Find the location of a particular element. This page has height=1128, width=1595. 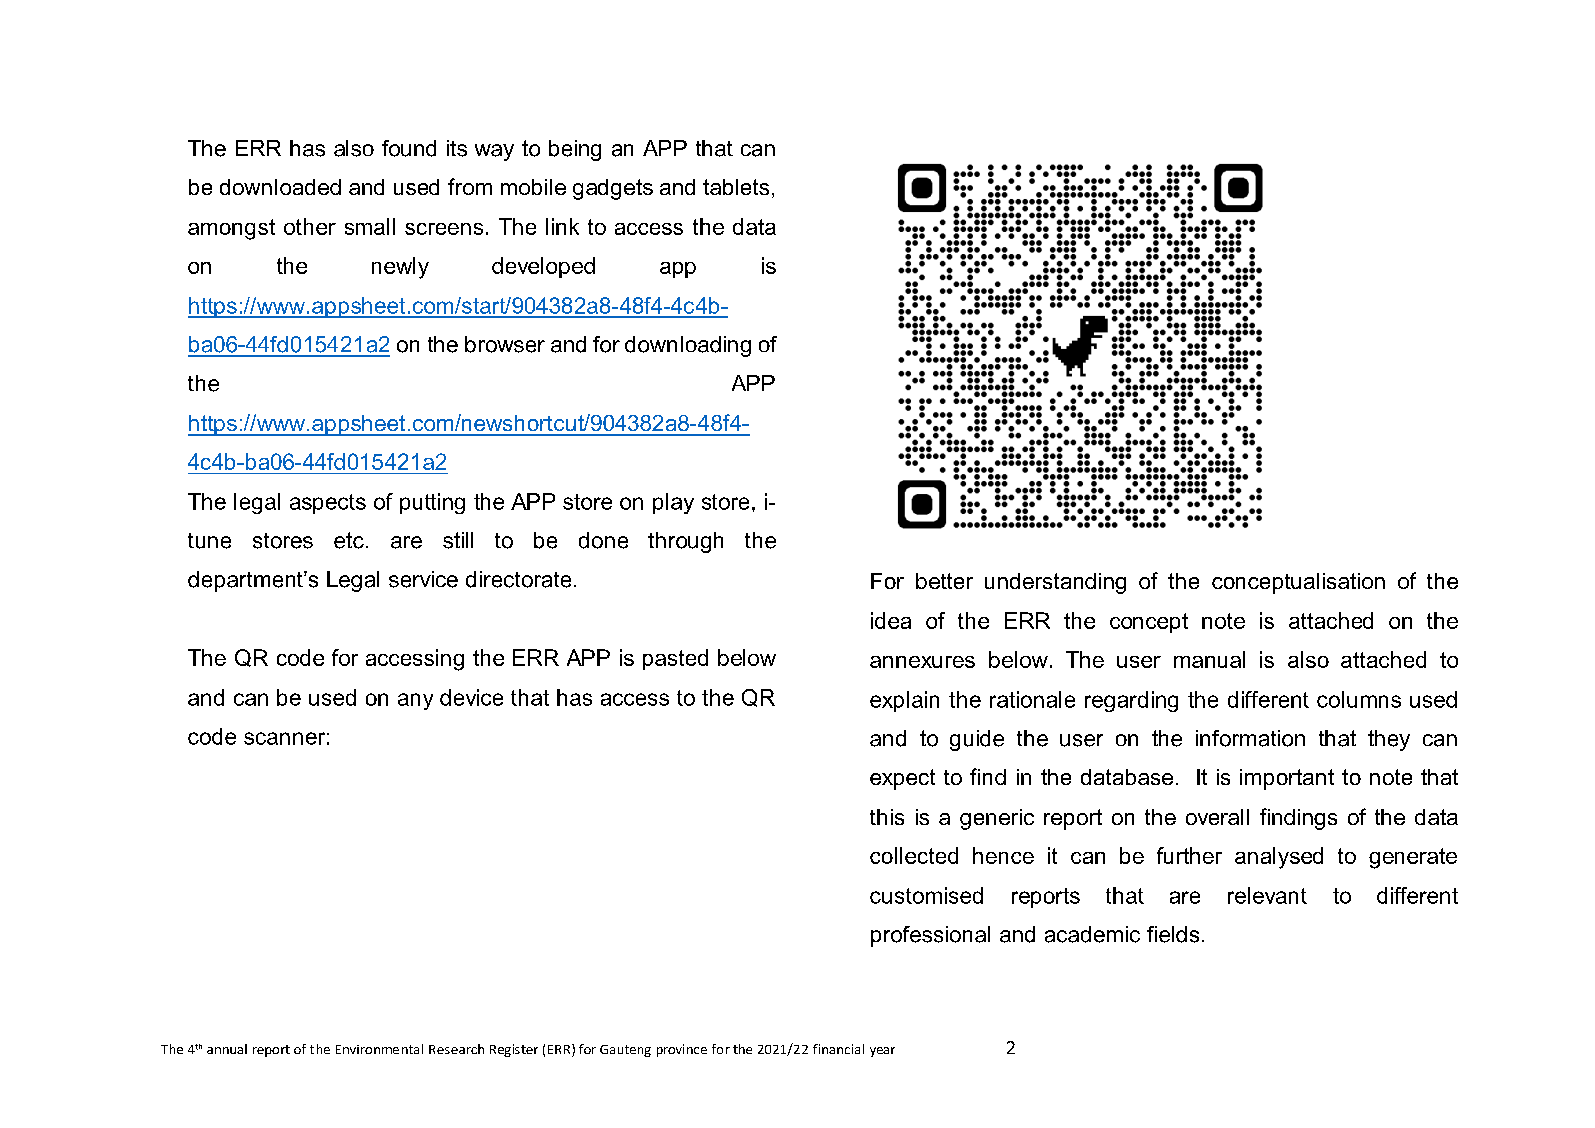

Environmental is located at coordinates (379, 1049).
